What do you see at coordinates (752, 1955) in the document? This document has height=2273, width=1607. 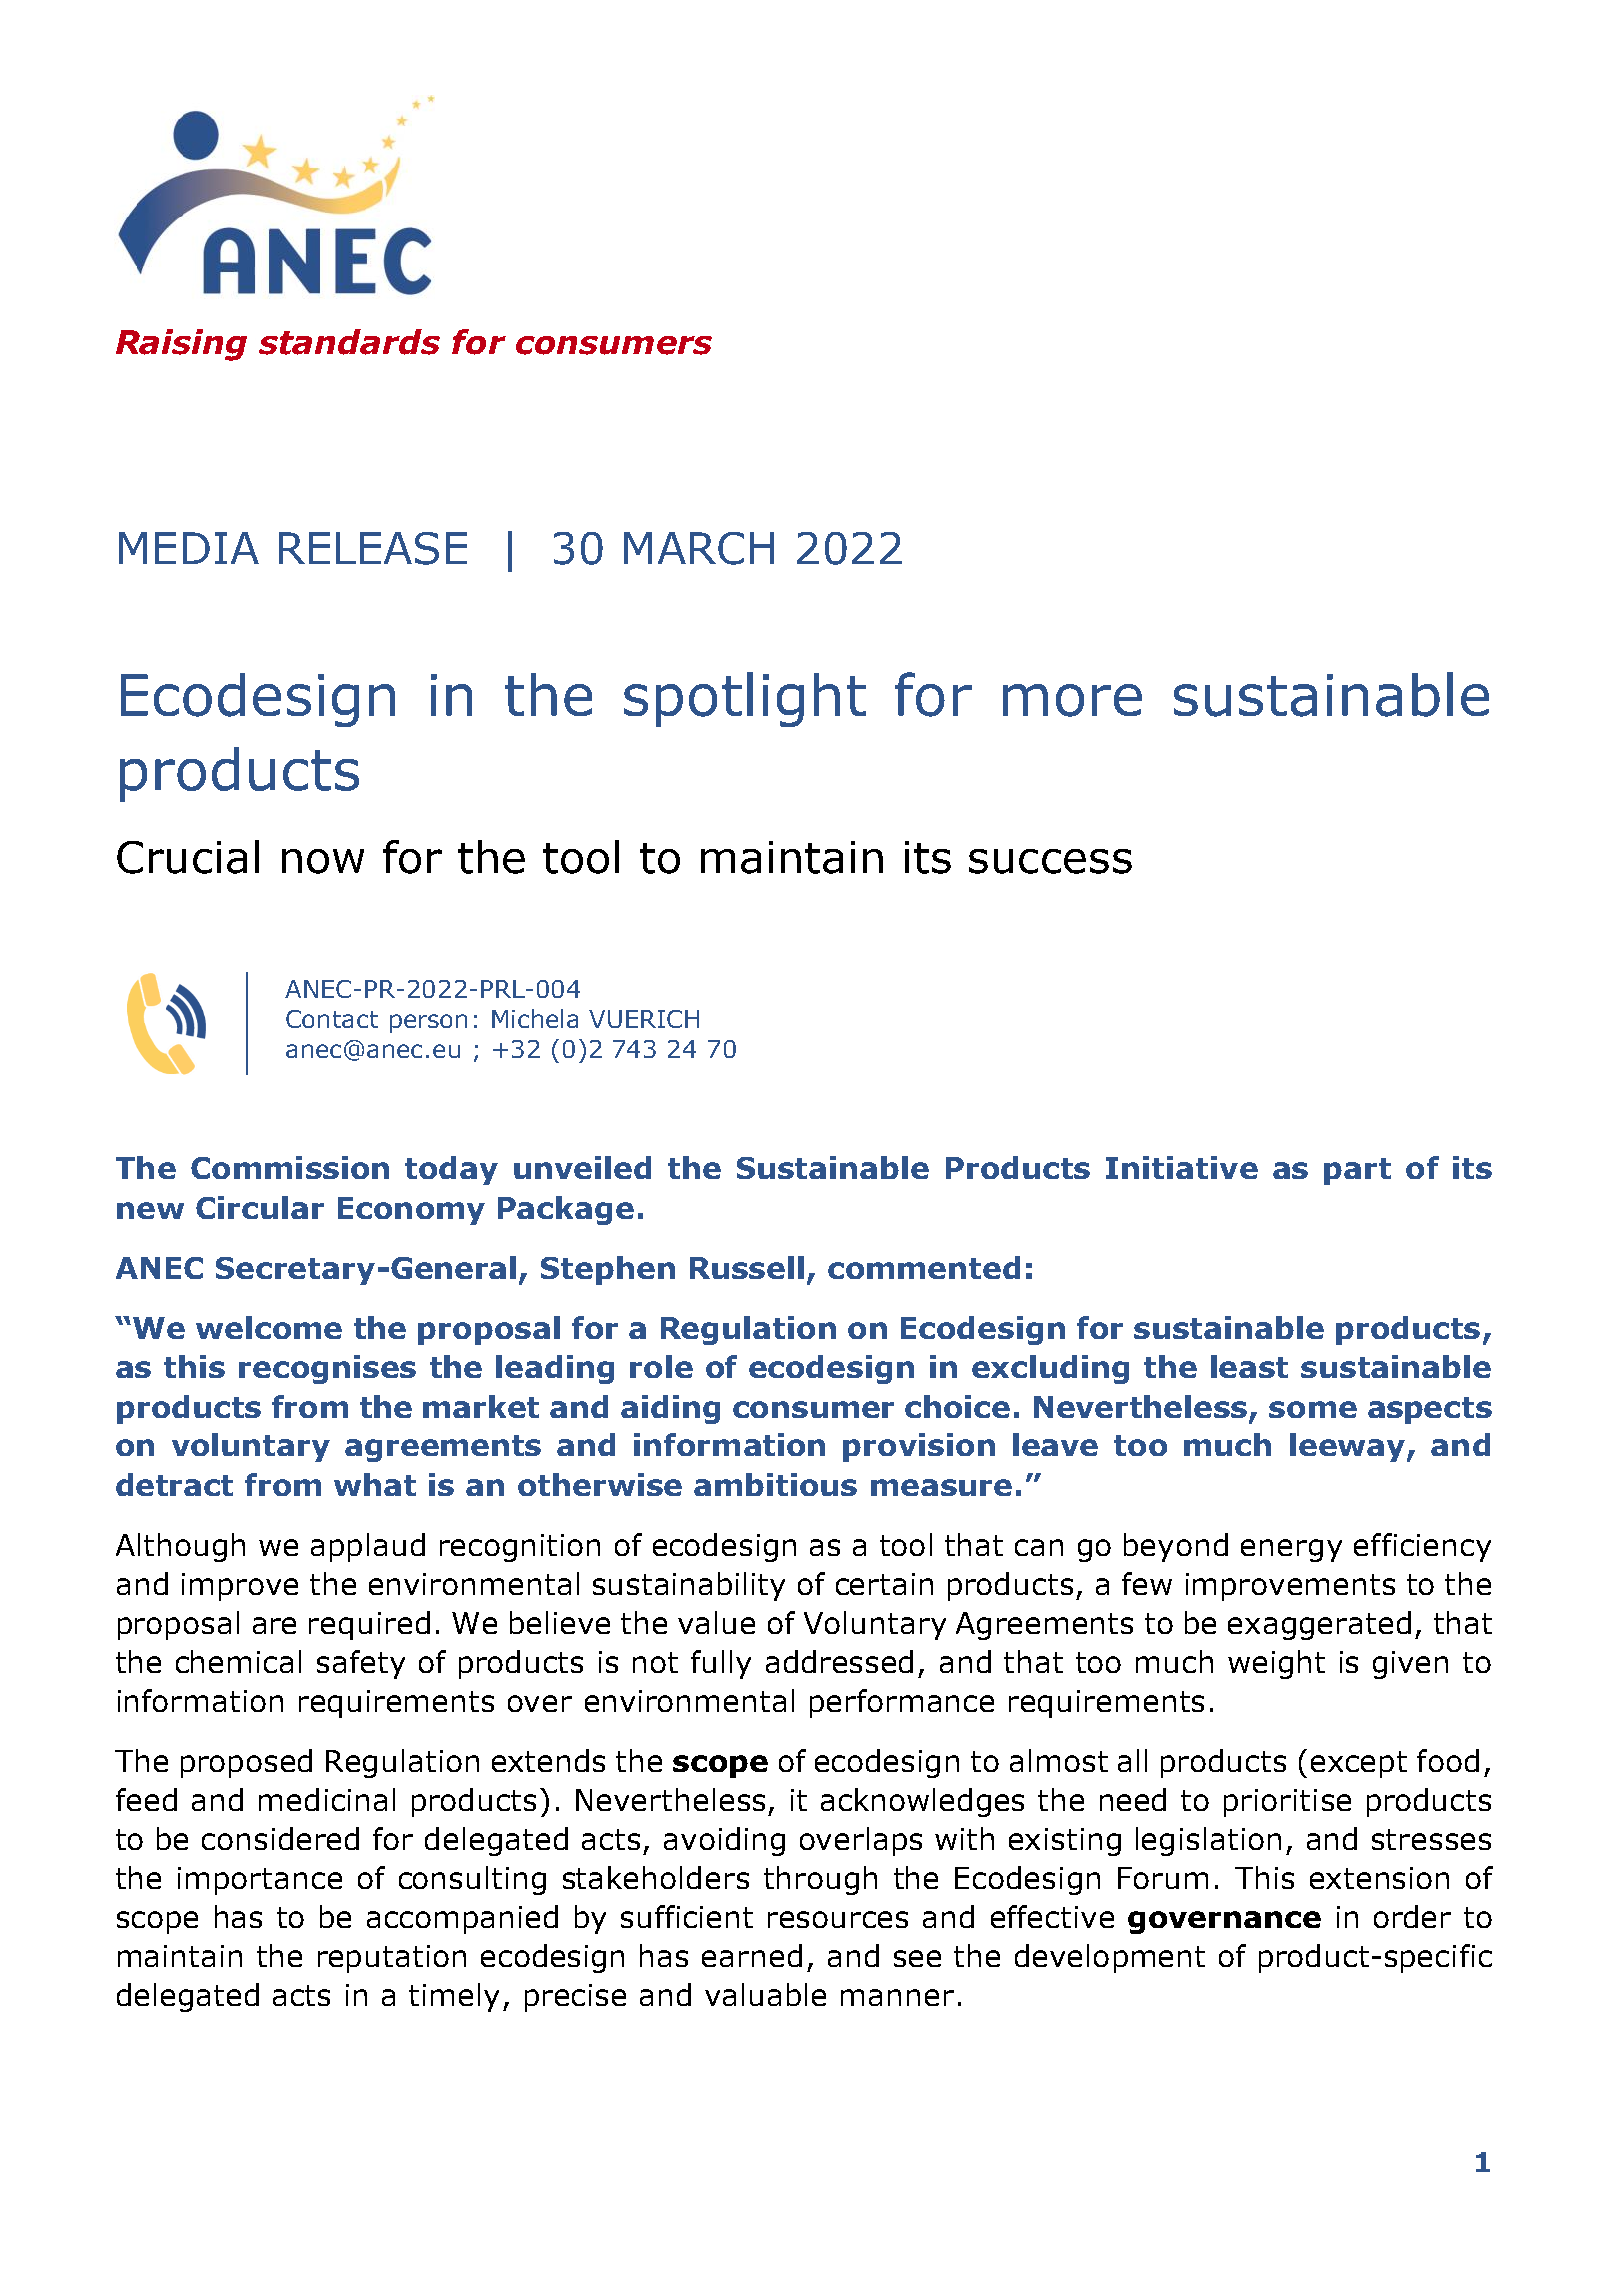 I see `earned` at bounding box center [752, 1955].
